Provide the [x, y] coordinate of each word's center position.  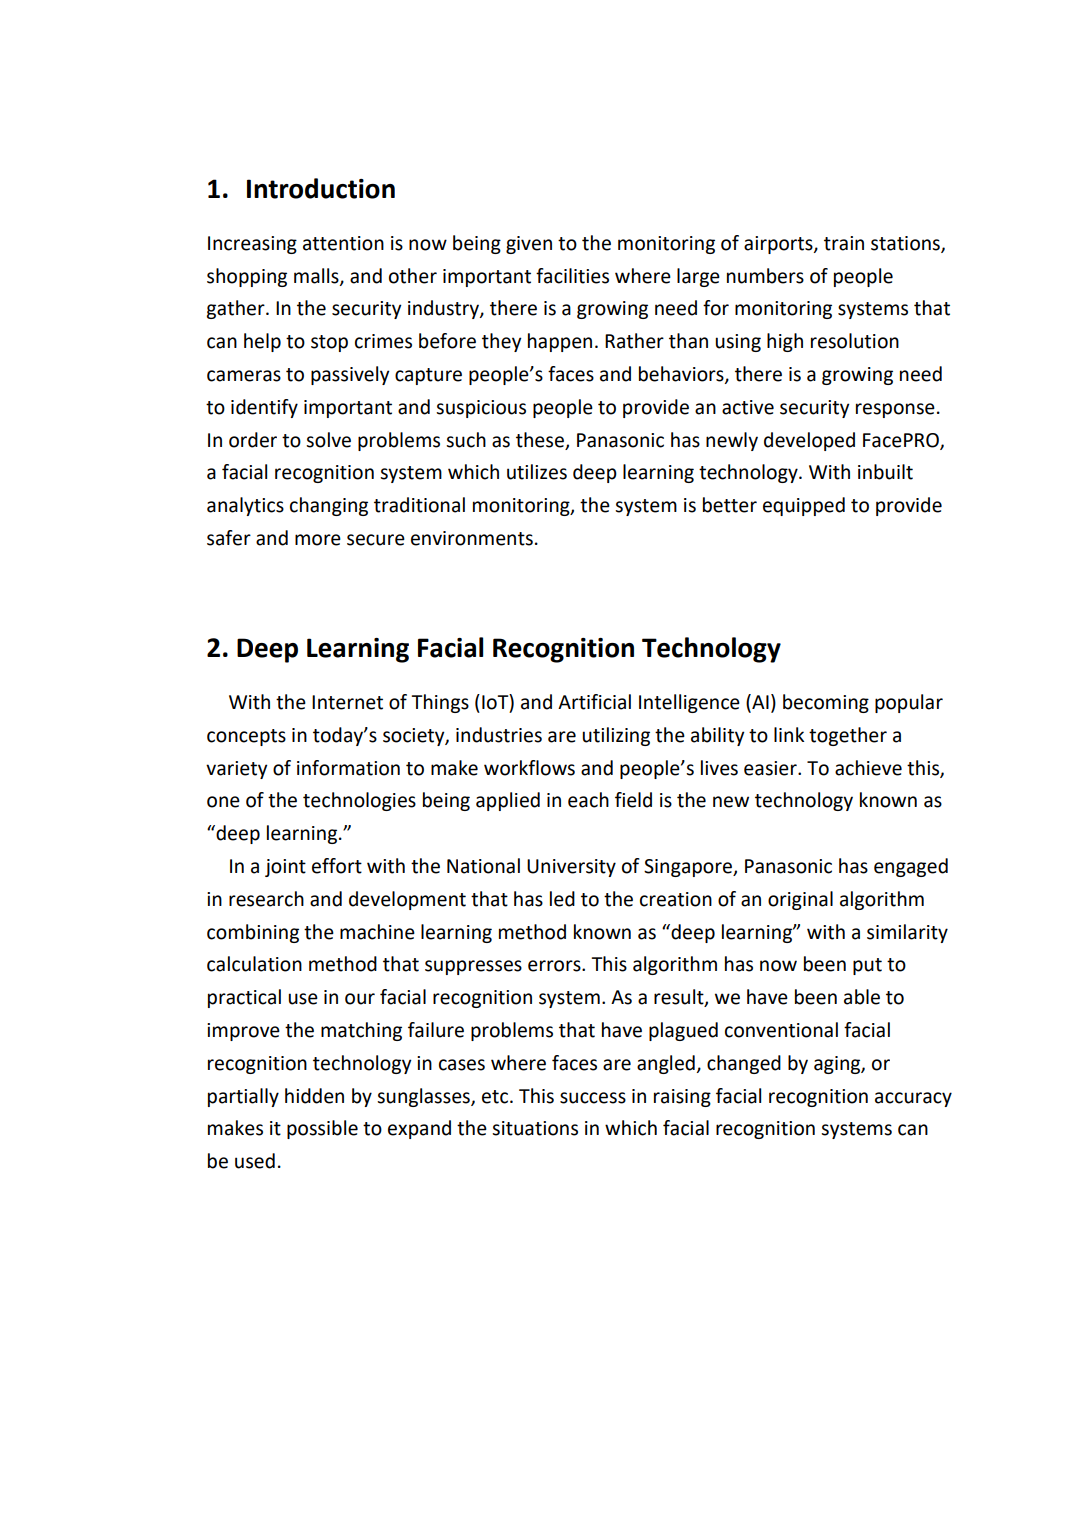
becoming [826, 703]
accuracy [913, 1099]
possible [322, 1129]
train [844, 243]
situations [535, 1128]
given [529, 245]
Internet [347, 702]
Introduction [321, 188]
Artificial [594, 702]
